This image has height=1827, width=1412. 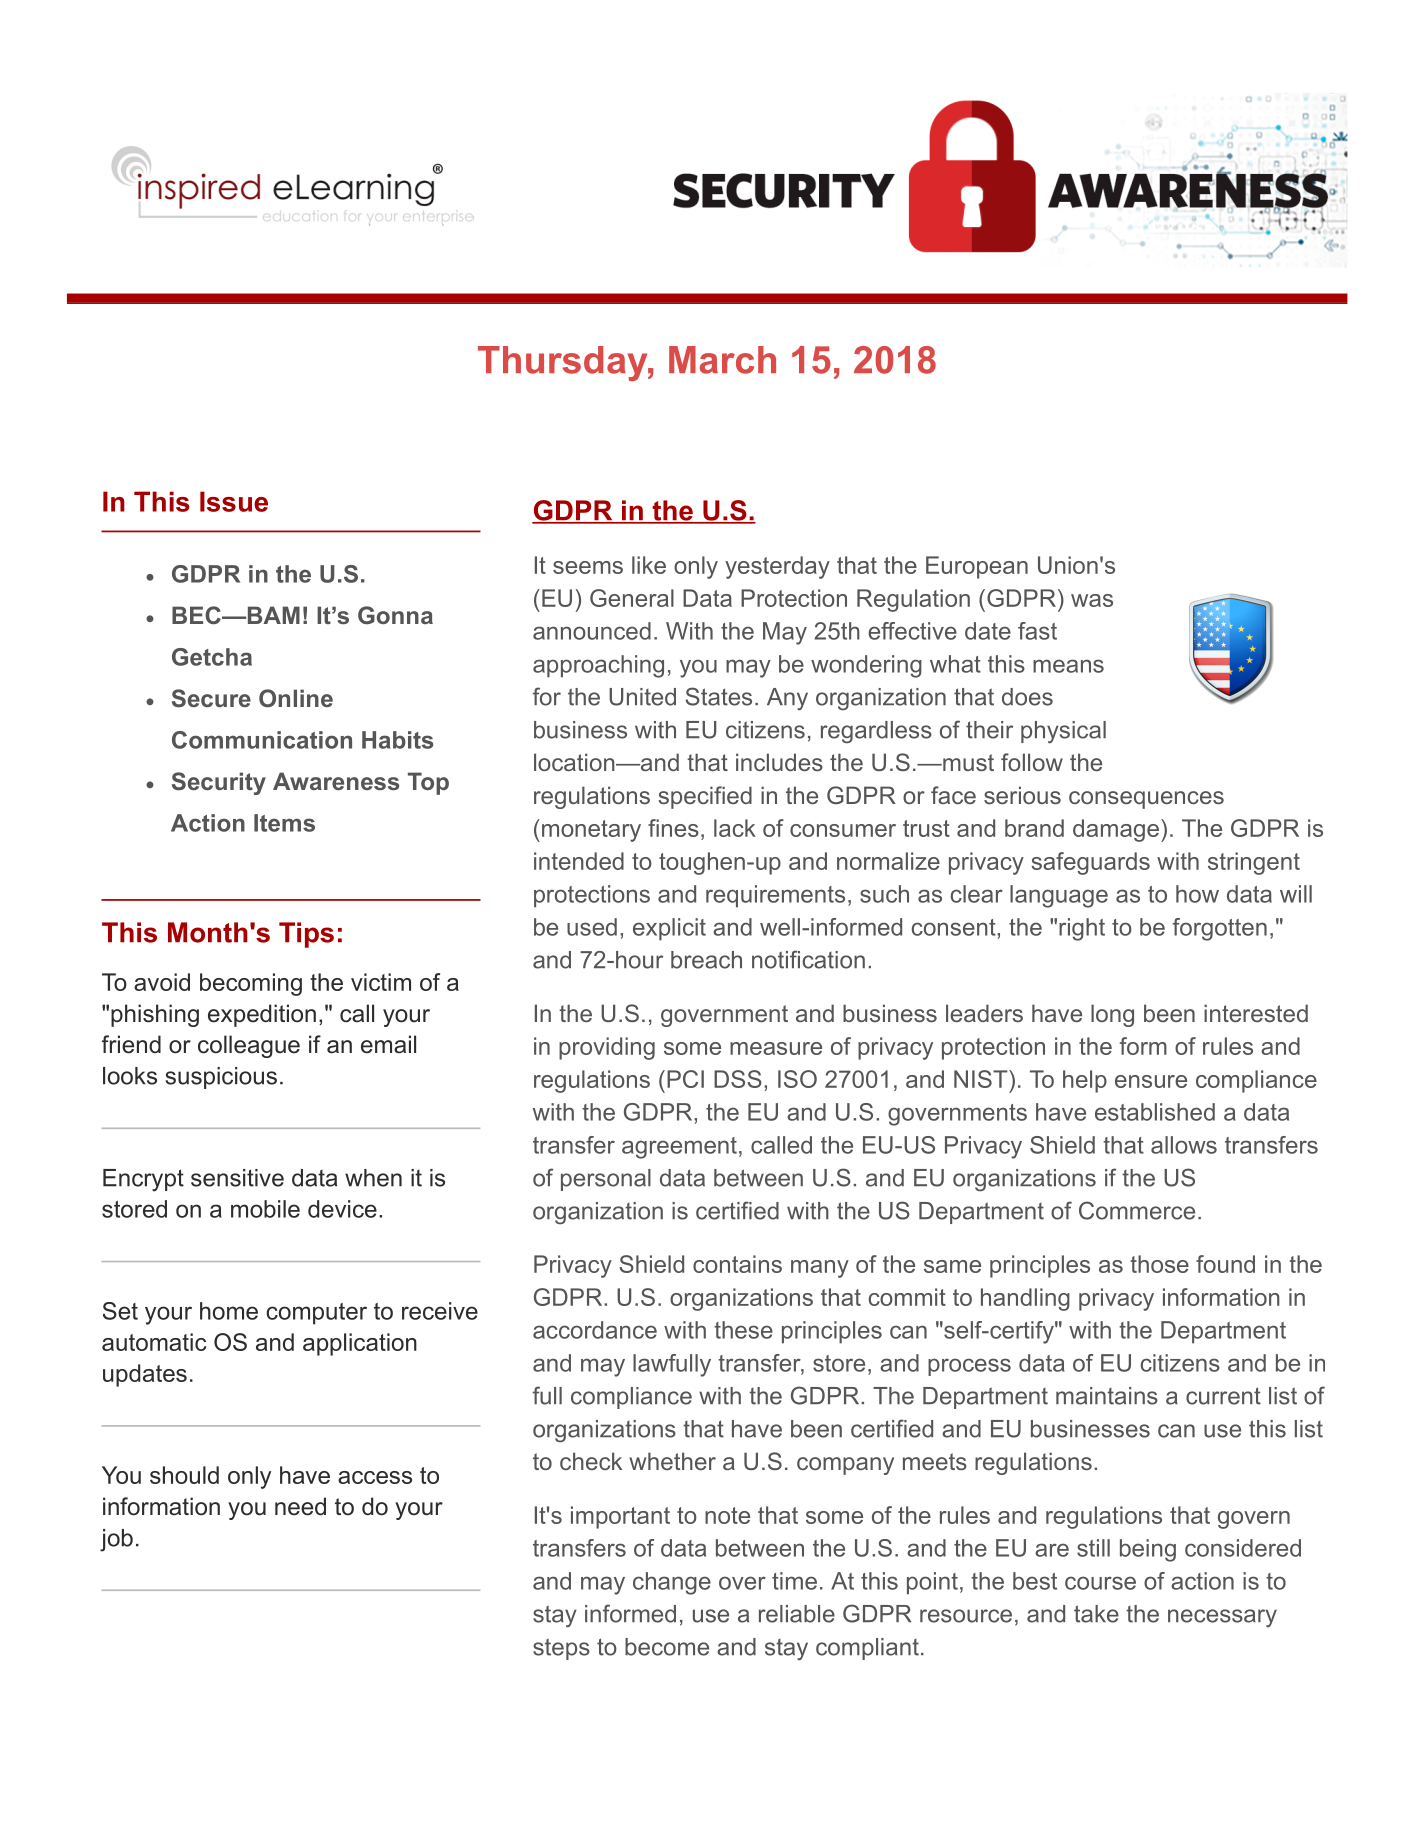 I want to click on States, so click(x=719, y=696).
